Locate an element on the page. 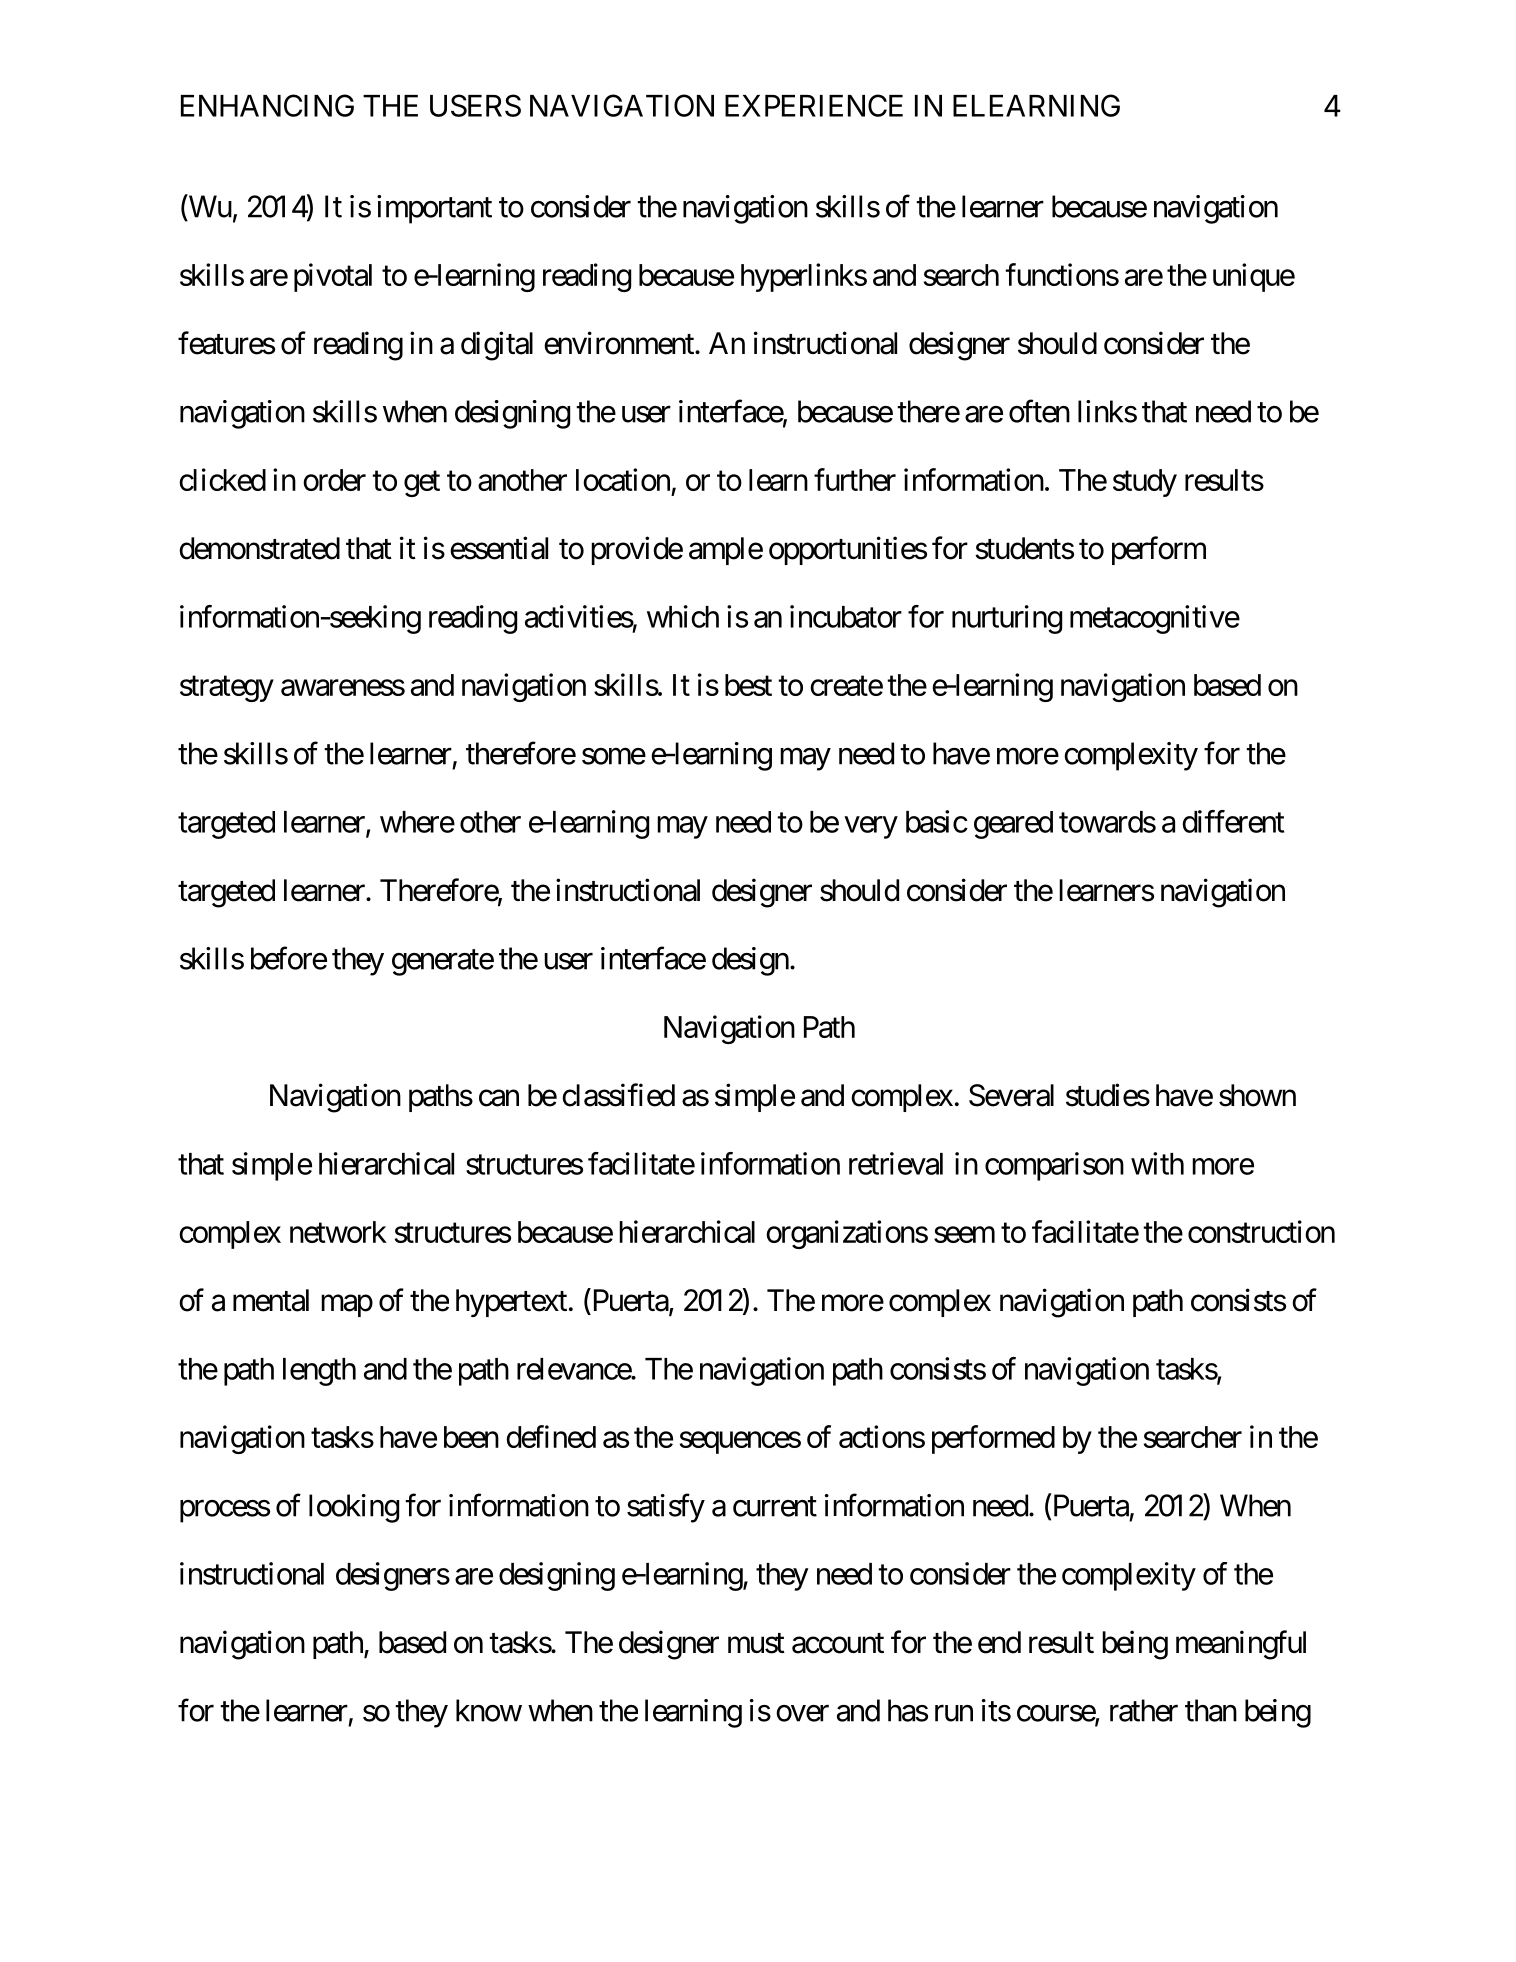 This document has height=1962, width=1516. rather is located at coordinates (1144, 1710).
